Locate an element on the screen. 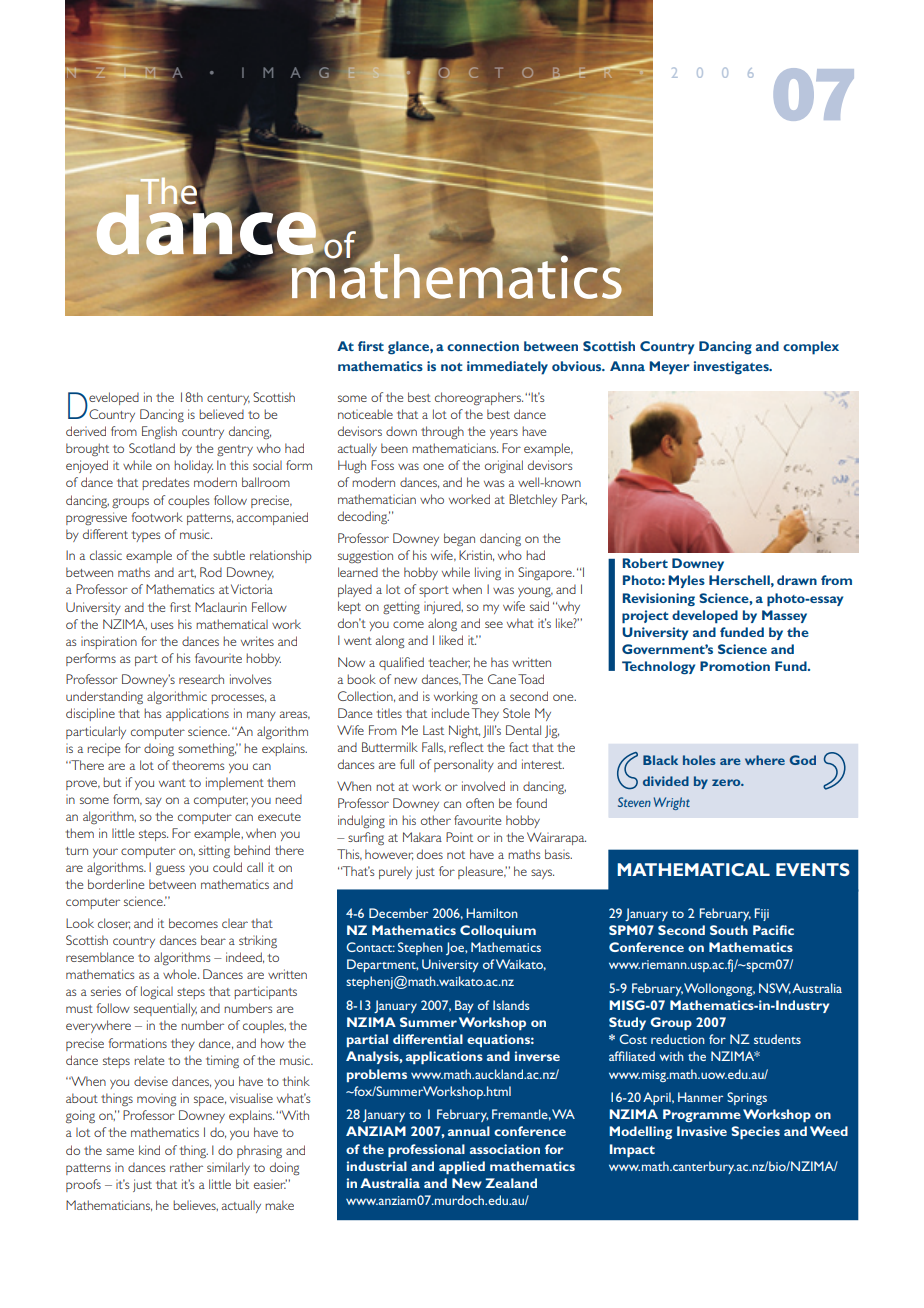 Image resolution: width=924 pixels, height=1308 pixels. holes is located at coordinates (699, 760).
